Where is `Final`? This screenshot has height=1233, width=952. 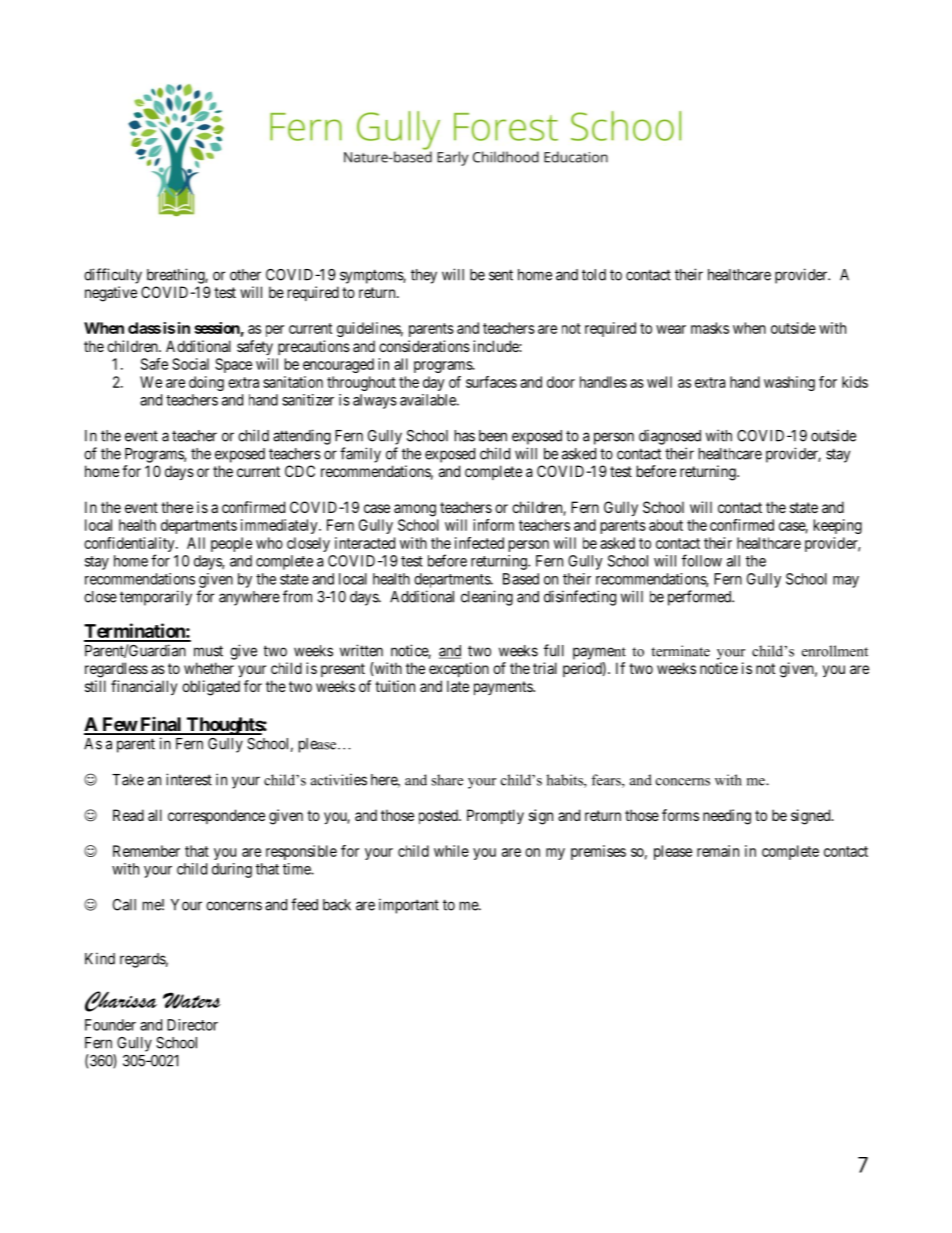 Final is located at coordinates (161, 725).
